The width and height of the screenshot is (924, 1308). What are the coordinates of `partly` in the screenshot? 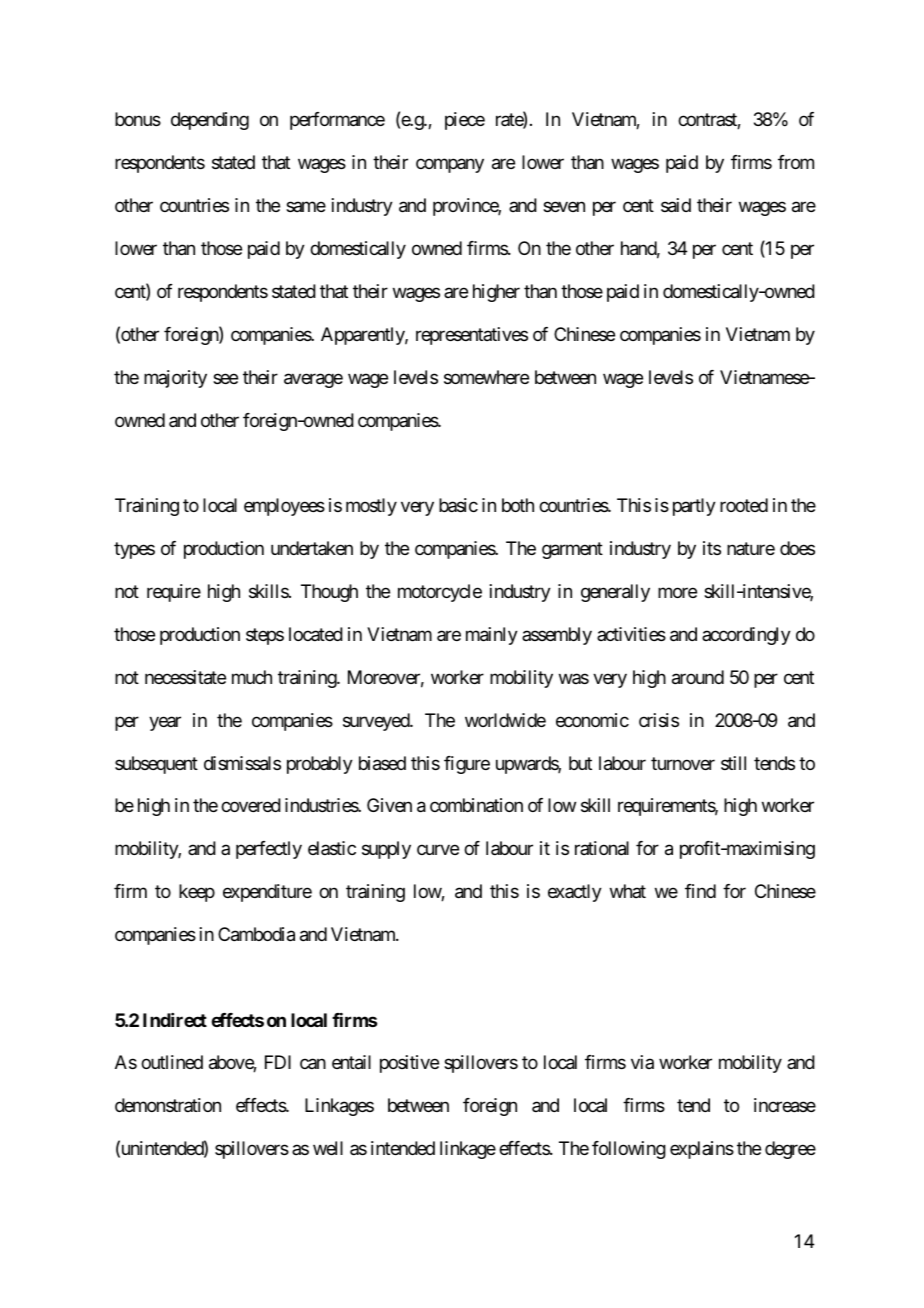 It's located at (694, 507).
